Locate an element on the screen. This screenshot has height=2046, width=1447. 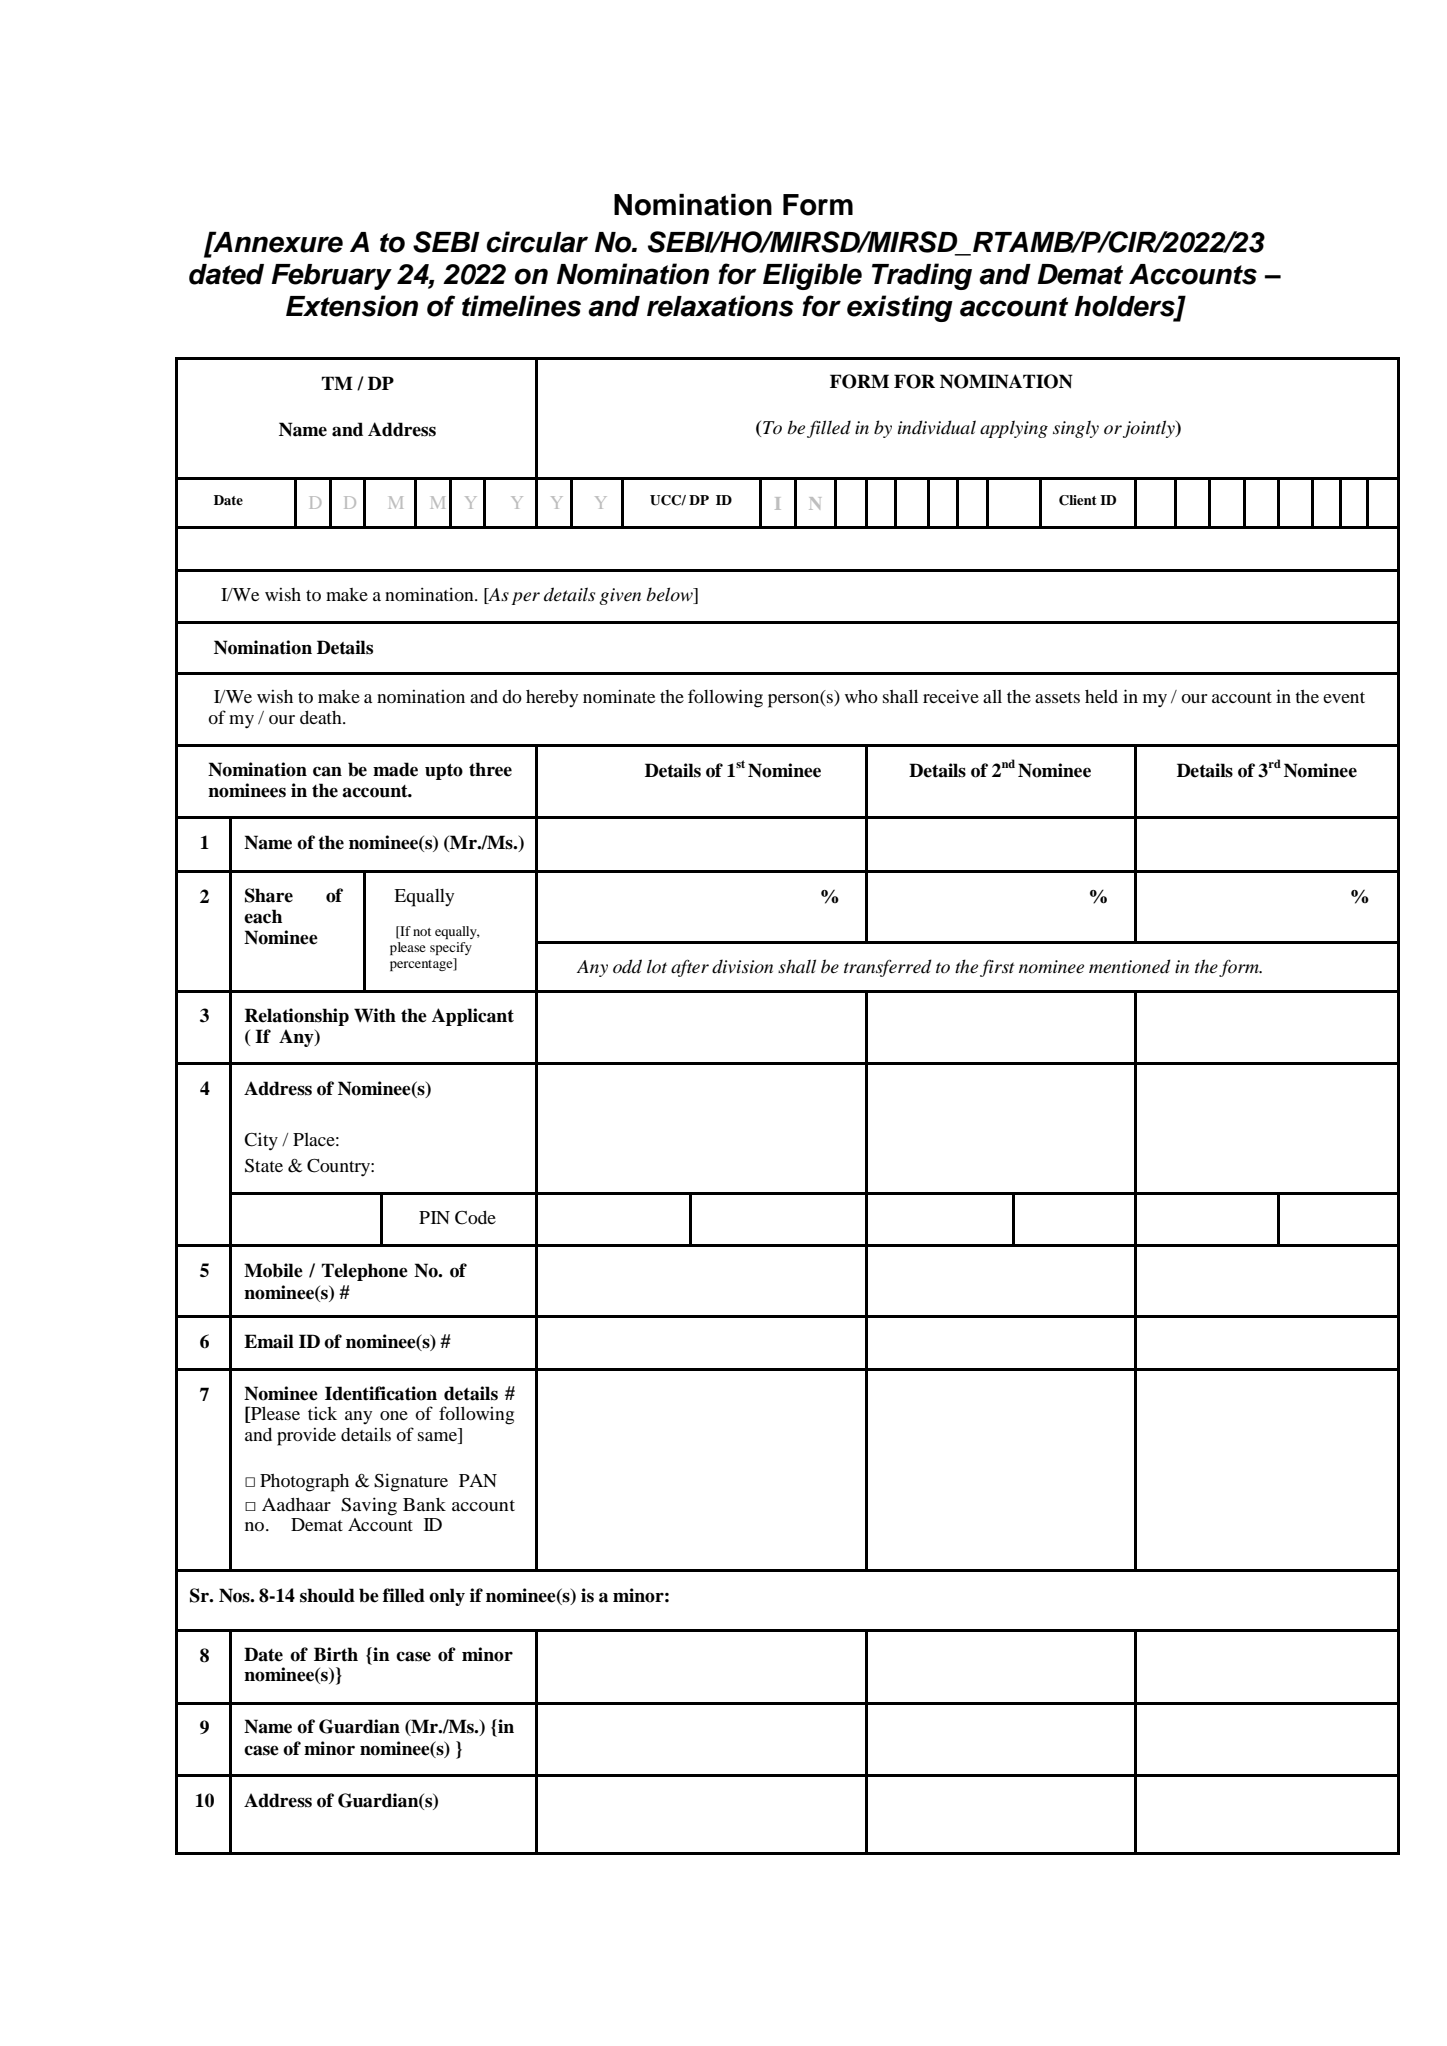
mentioned is located at coordinates (1130, 966).
